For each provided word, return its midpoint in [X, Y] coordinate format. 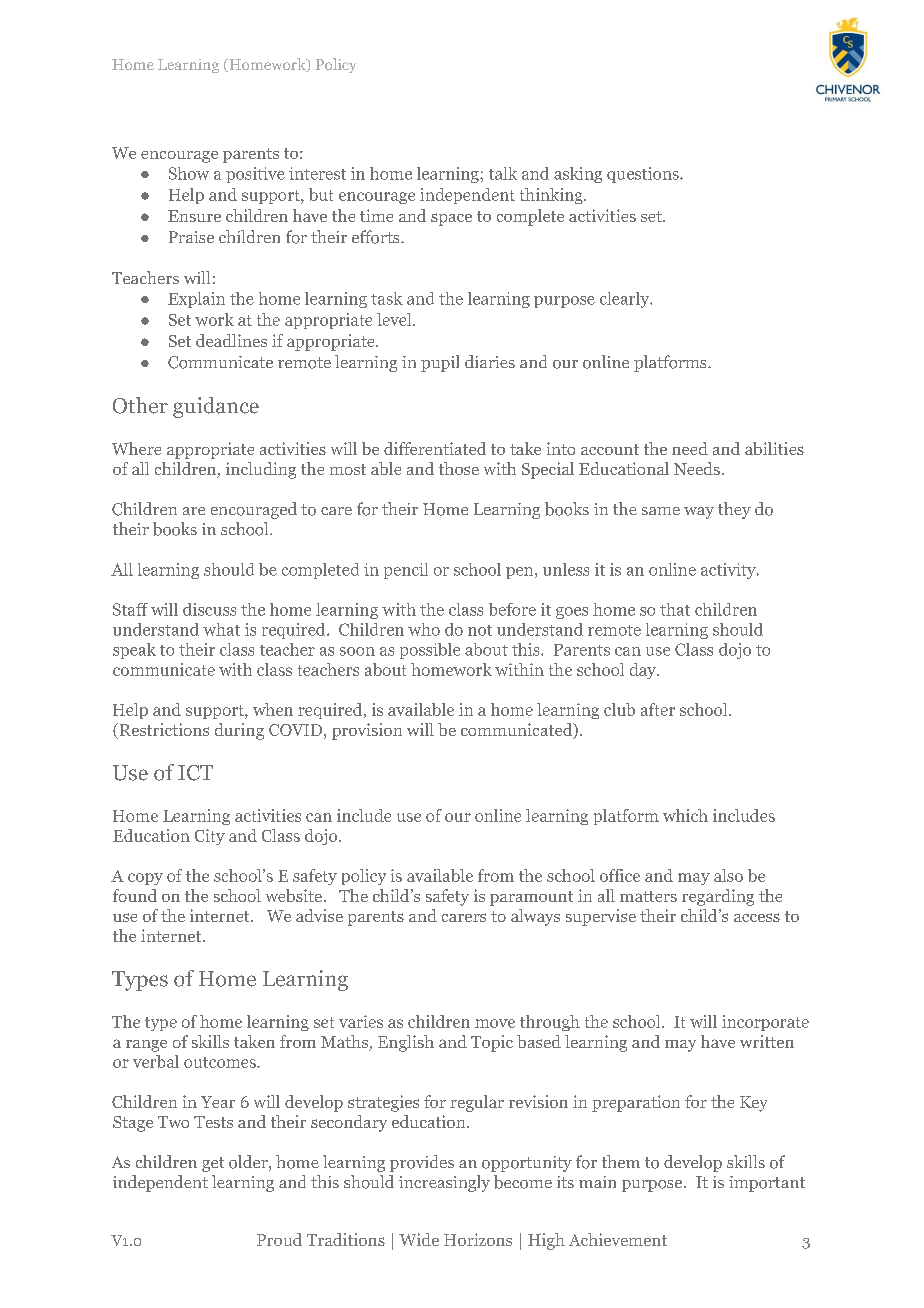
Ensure [194, 216]
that [675, 609]
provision [367, 731]
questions [644, 175]
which [685, 815]
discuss [209, 609]
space [451, 219]
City [210, 837]
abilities [774, 448]
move [495, 1023]
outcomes [221, 1062]
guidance [216, 407]
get [213, 1164]
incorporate [765, 1023]
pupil [440, 363]
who [424, 629]
